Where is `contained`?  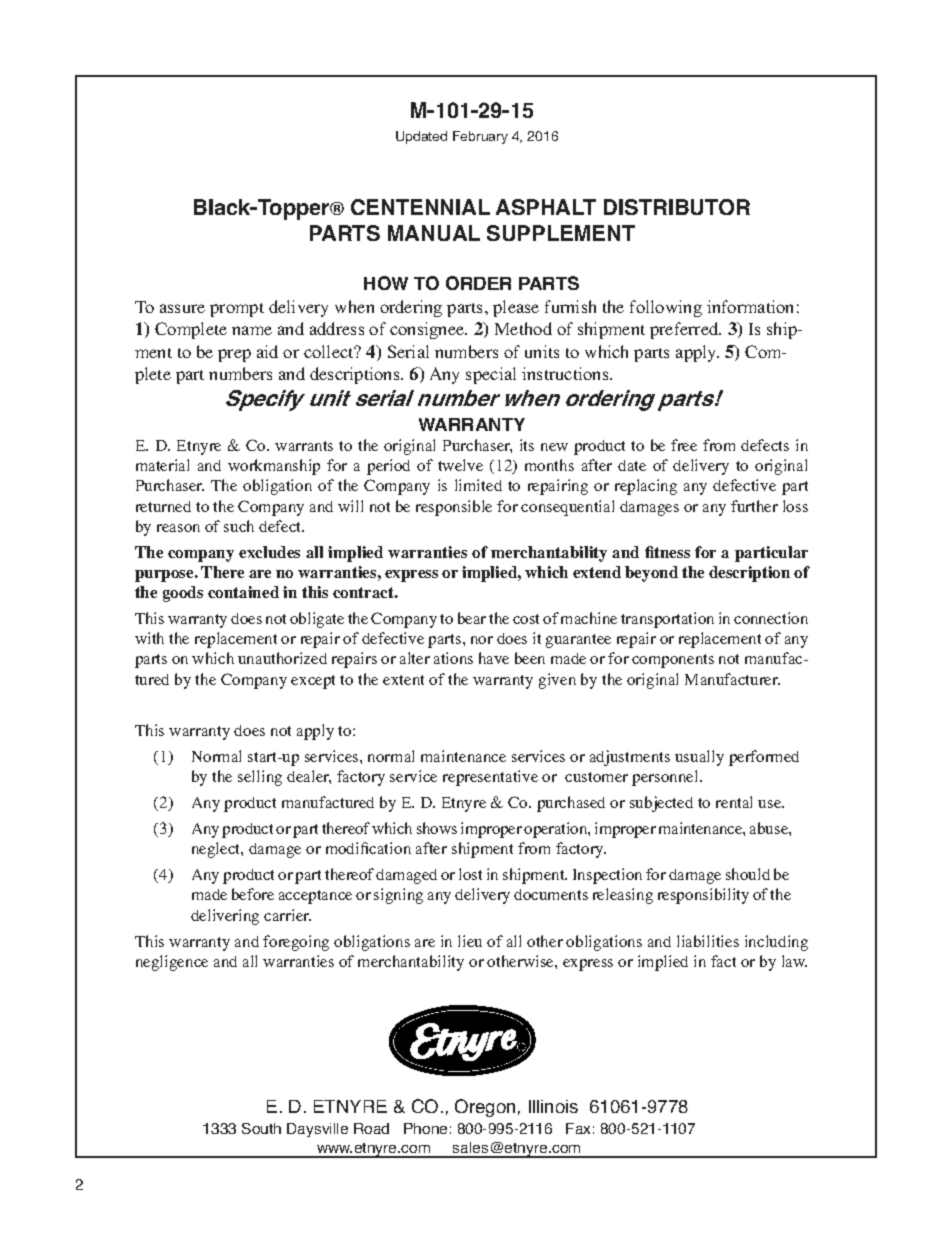
contained is located at coordinates (243, 592).
